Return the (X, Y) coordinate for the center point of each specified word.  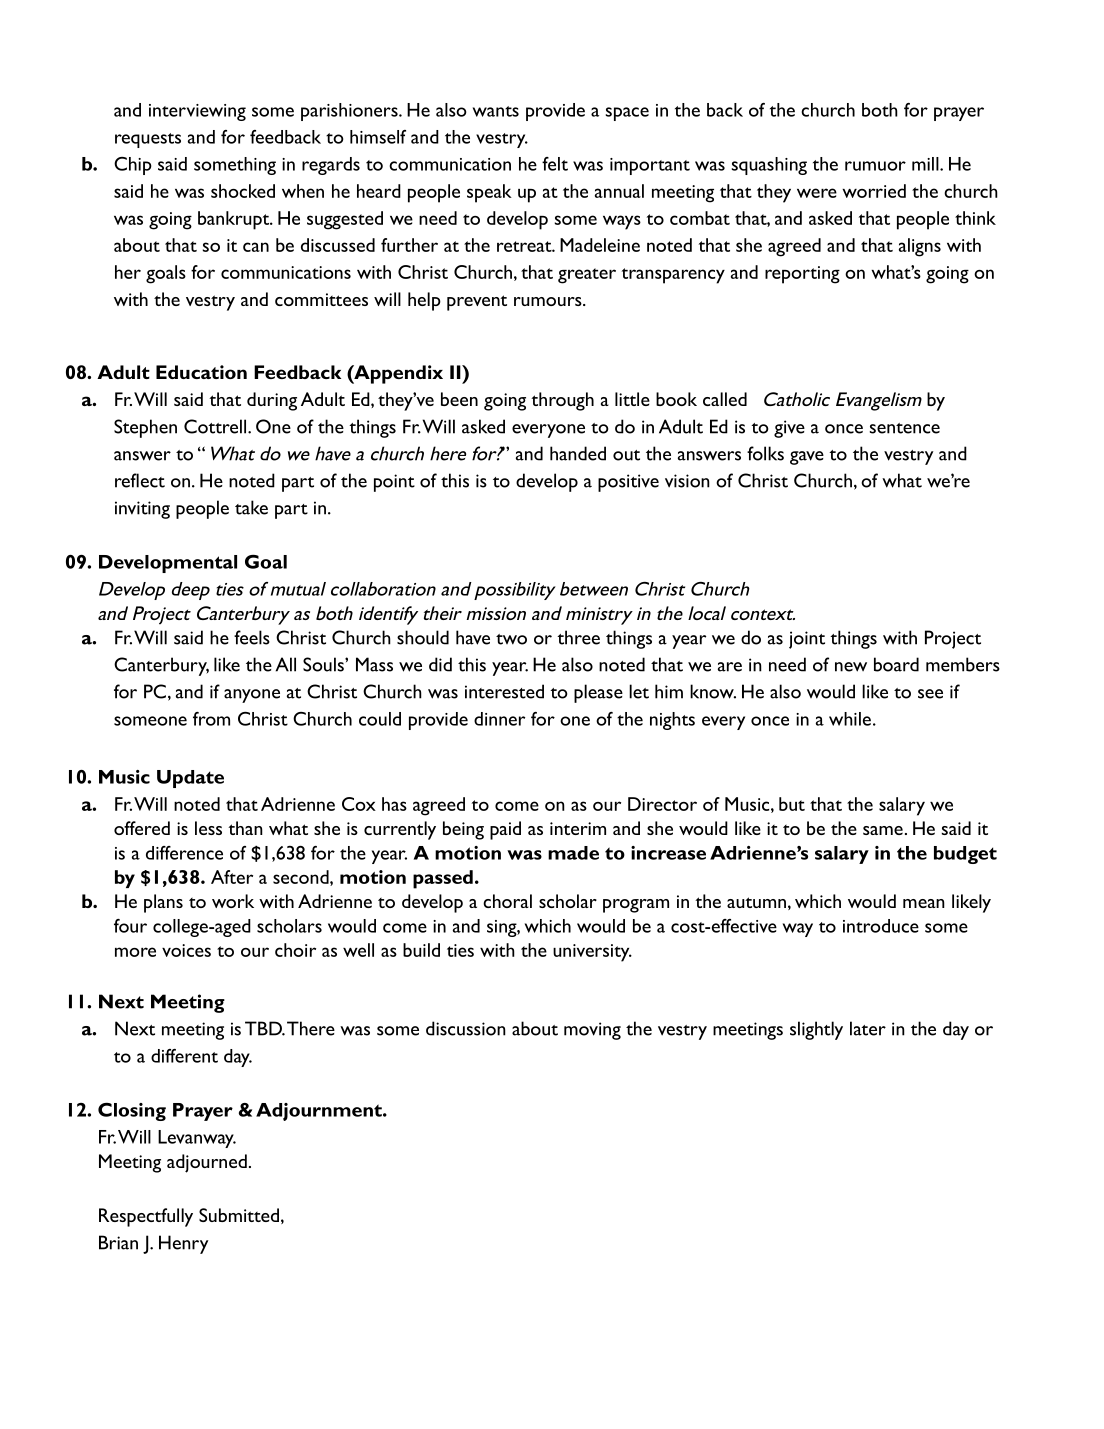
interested (504, 691)
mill (926, 164)
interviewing (197, 112)
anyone (252, 696)
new (851, 667)
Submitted (239, 1215)
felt (555, 164)
